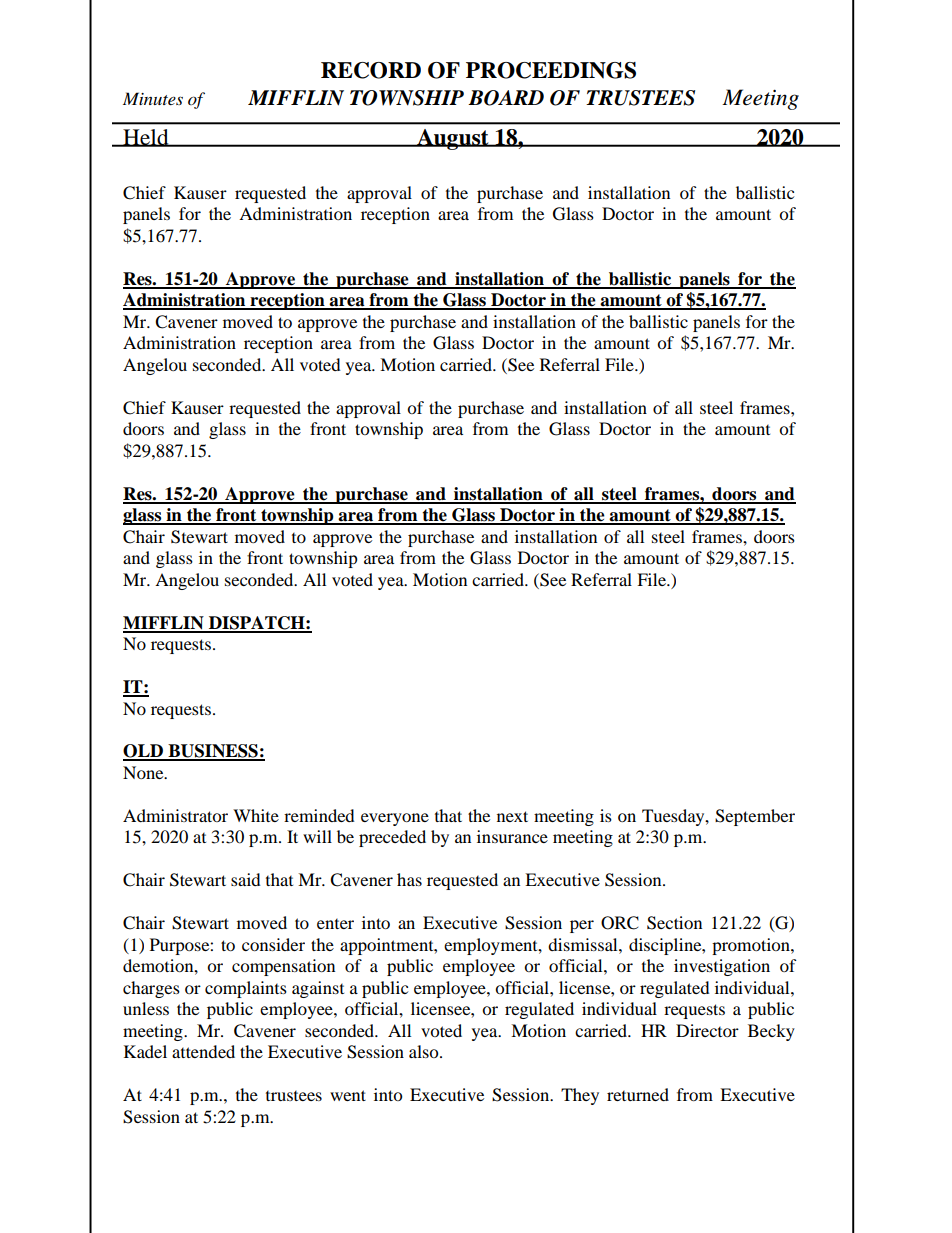 The height and width of the image is (1233, 952). Describe the element at coordinates (425, 1051) in the image. I see `also` at that location.
